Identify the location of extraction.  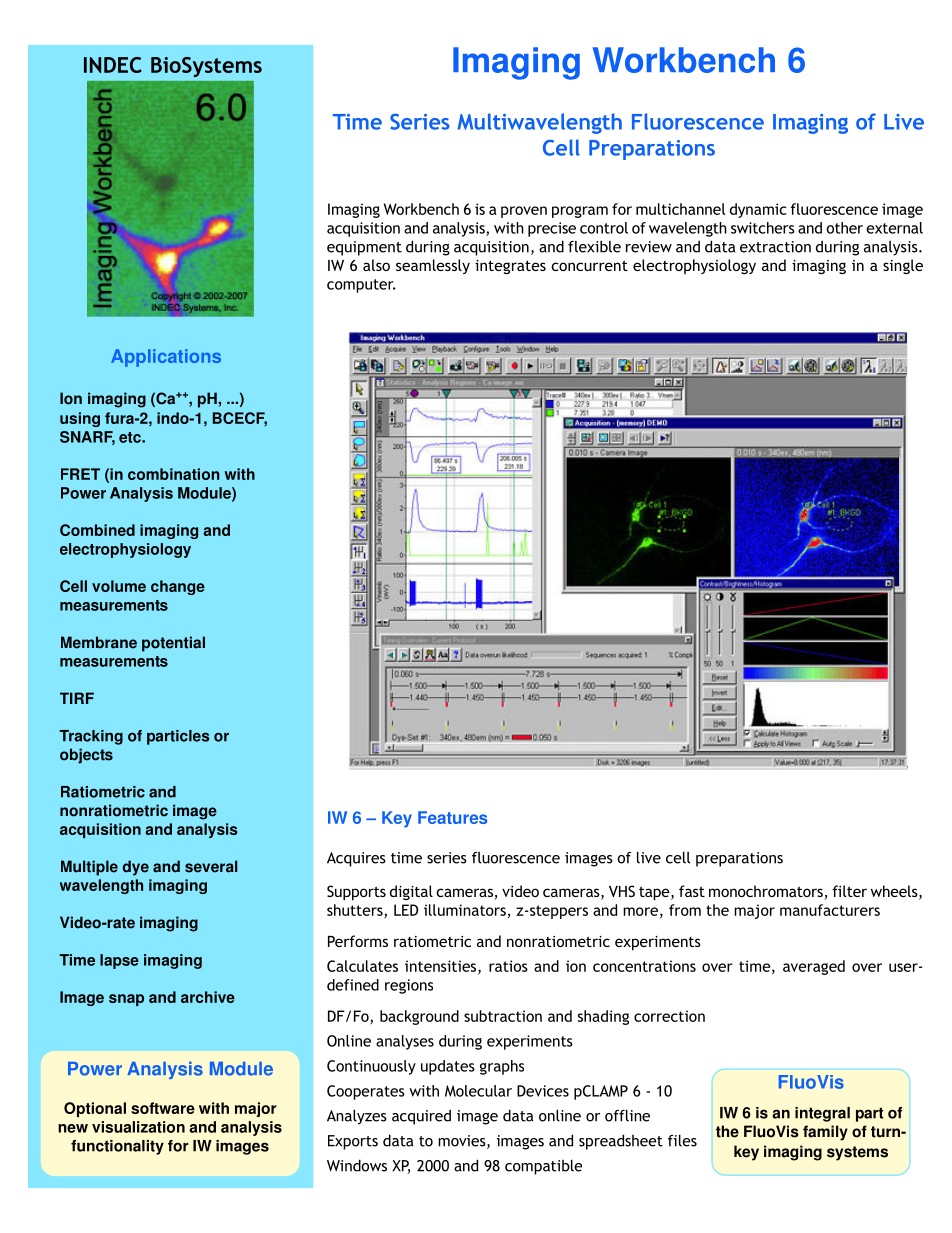
(775, 247).
